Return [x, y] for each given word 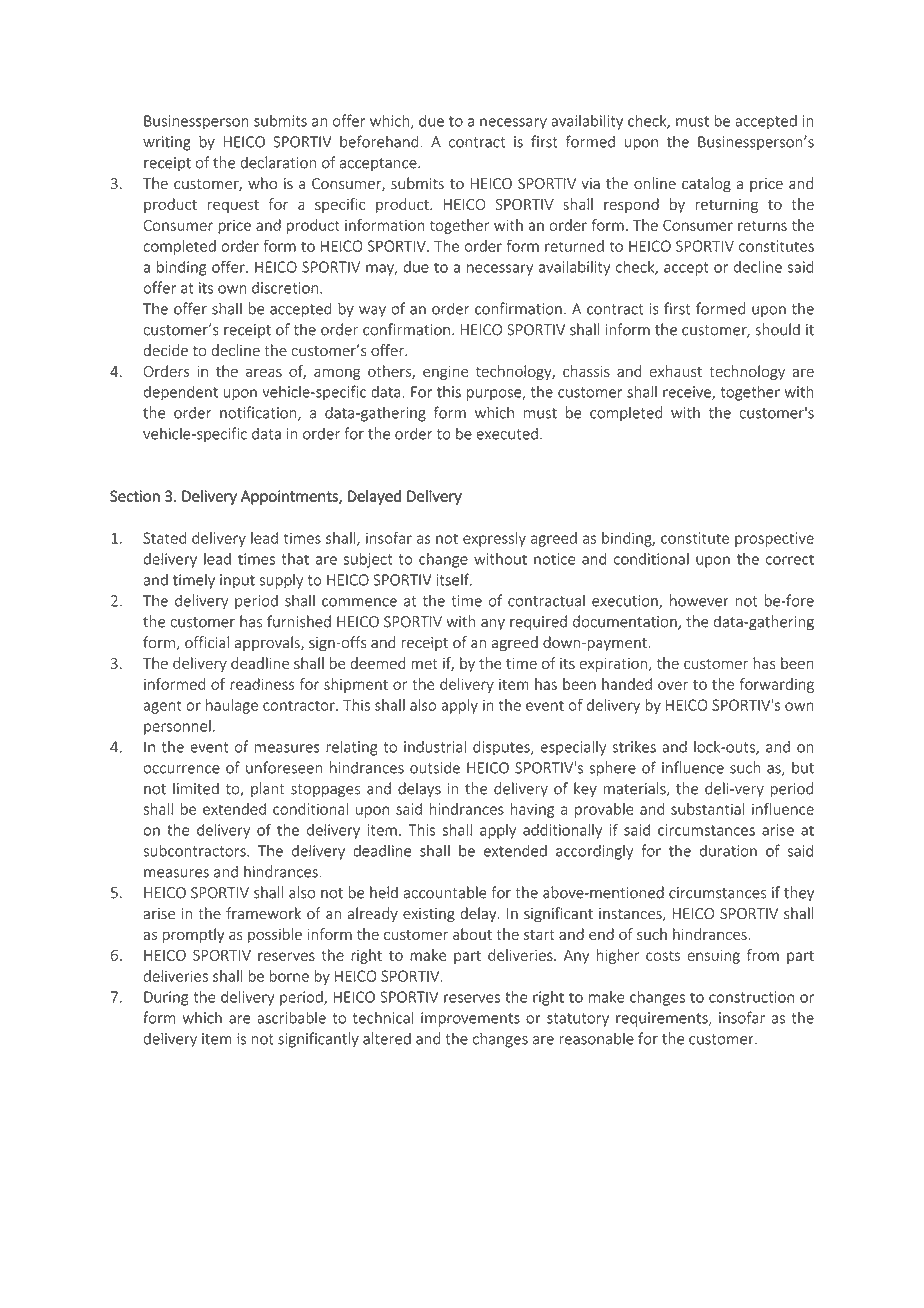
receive [688, 393]
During [166, 998]
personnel [177, 727]
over [673, 685]
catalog [706, 184]
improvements [470, 1019]
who [262, 183]
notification [259, 413]
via [590, 183]
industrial [435, 746]
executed [507, 433]
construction [751, 997]
